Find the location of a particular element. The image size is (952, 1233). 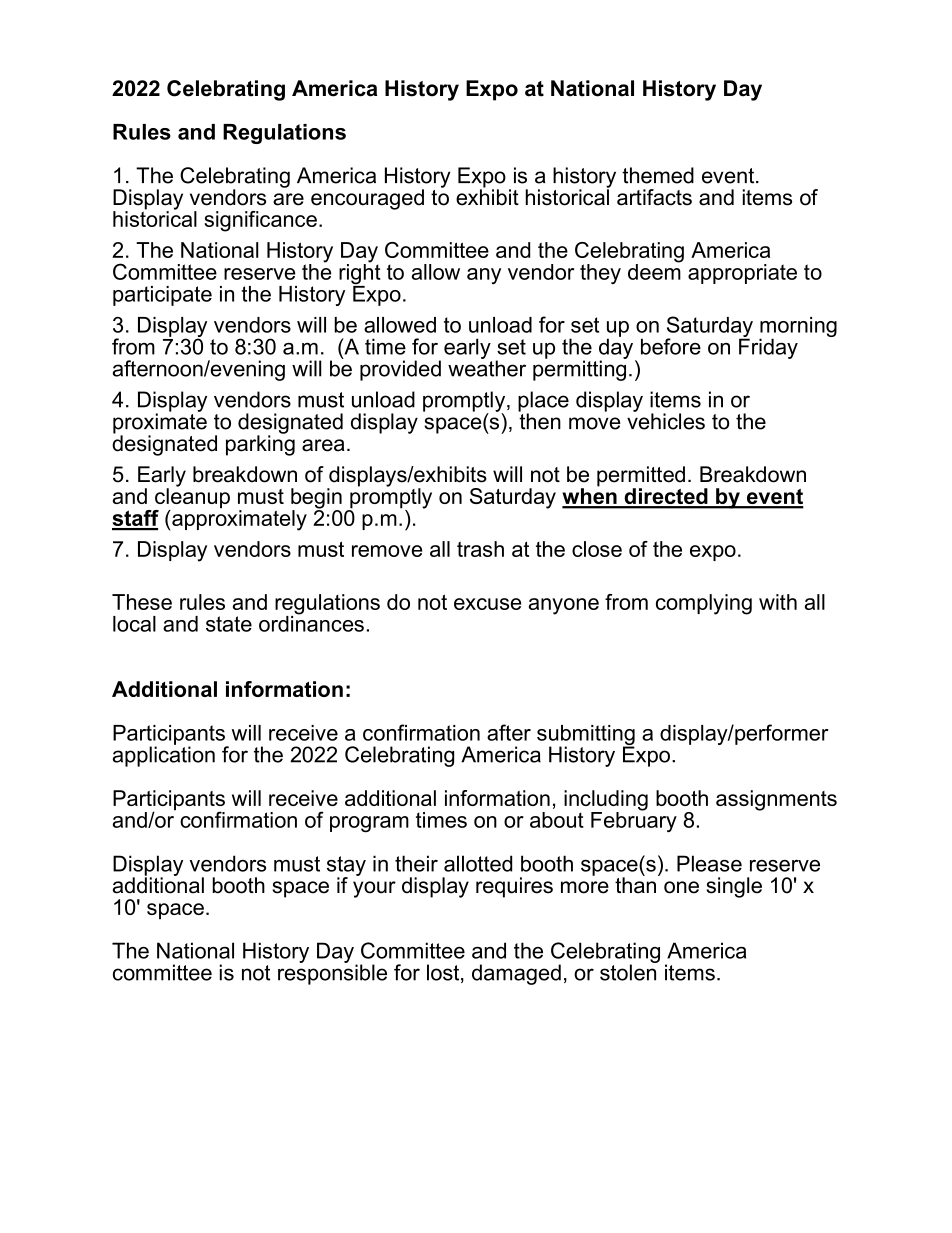

encouraged is located at coordinates (367, 199).
